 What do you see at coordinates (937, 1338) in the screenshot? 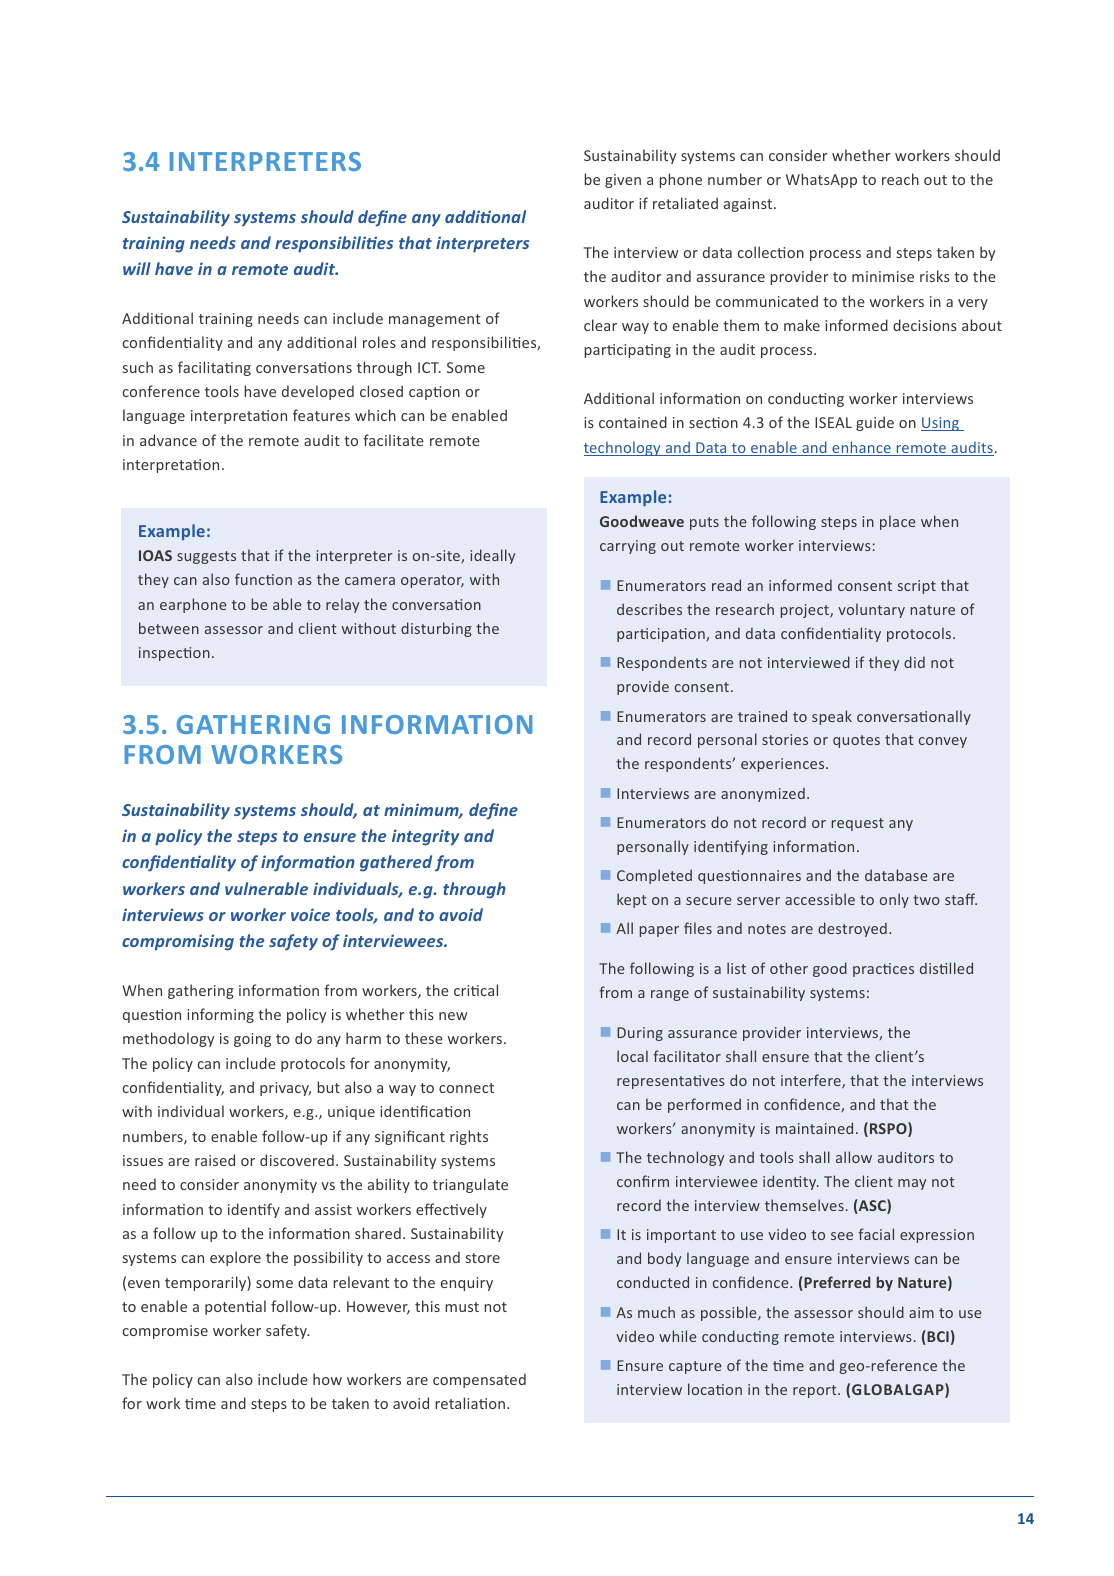
I see `BCI` at bounding box center [937, 1338].
